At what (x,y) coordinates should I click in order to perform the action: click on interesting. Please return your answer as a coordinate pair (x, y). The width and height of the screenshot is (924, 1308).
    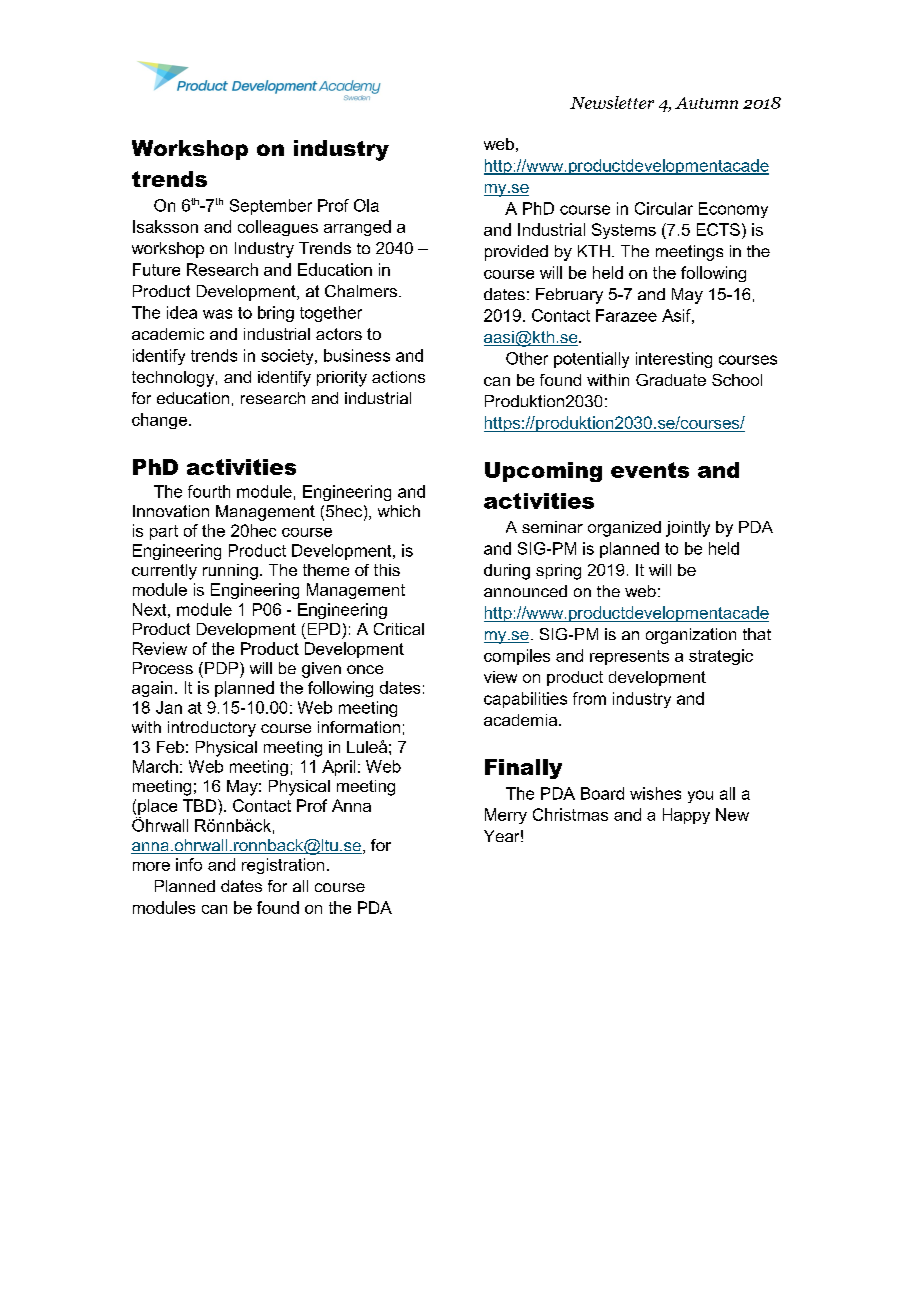
    Looking at the image, I should click on (674, 360).
